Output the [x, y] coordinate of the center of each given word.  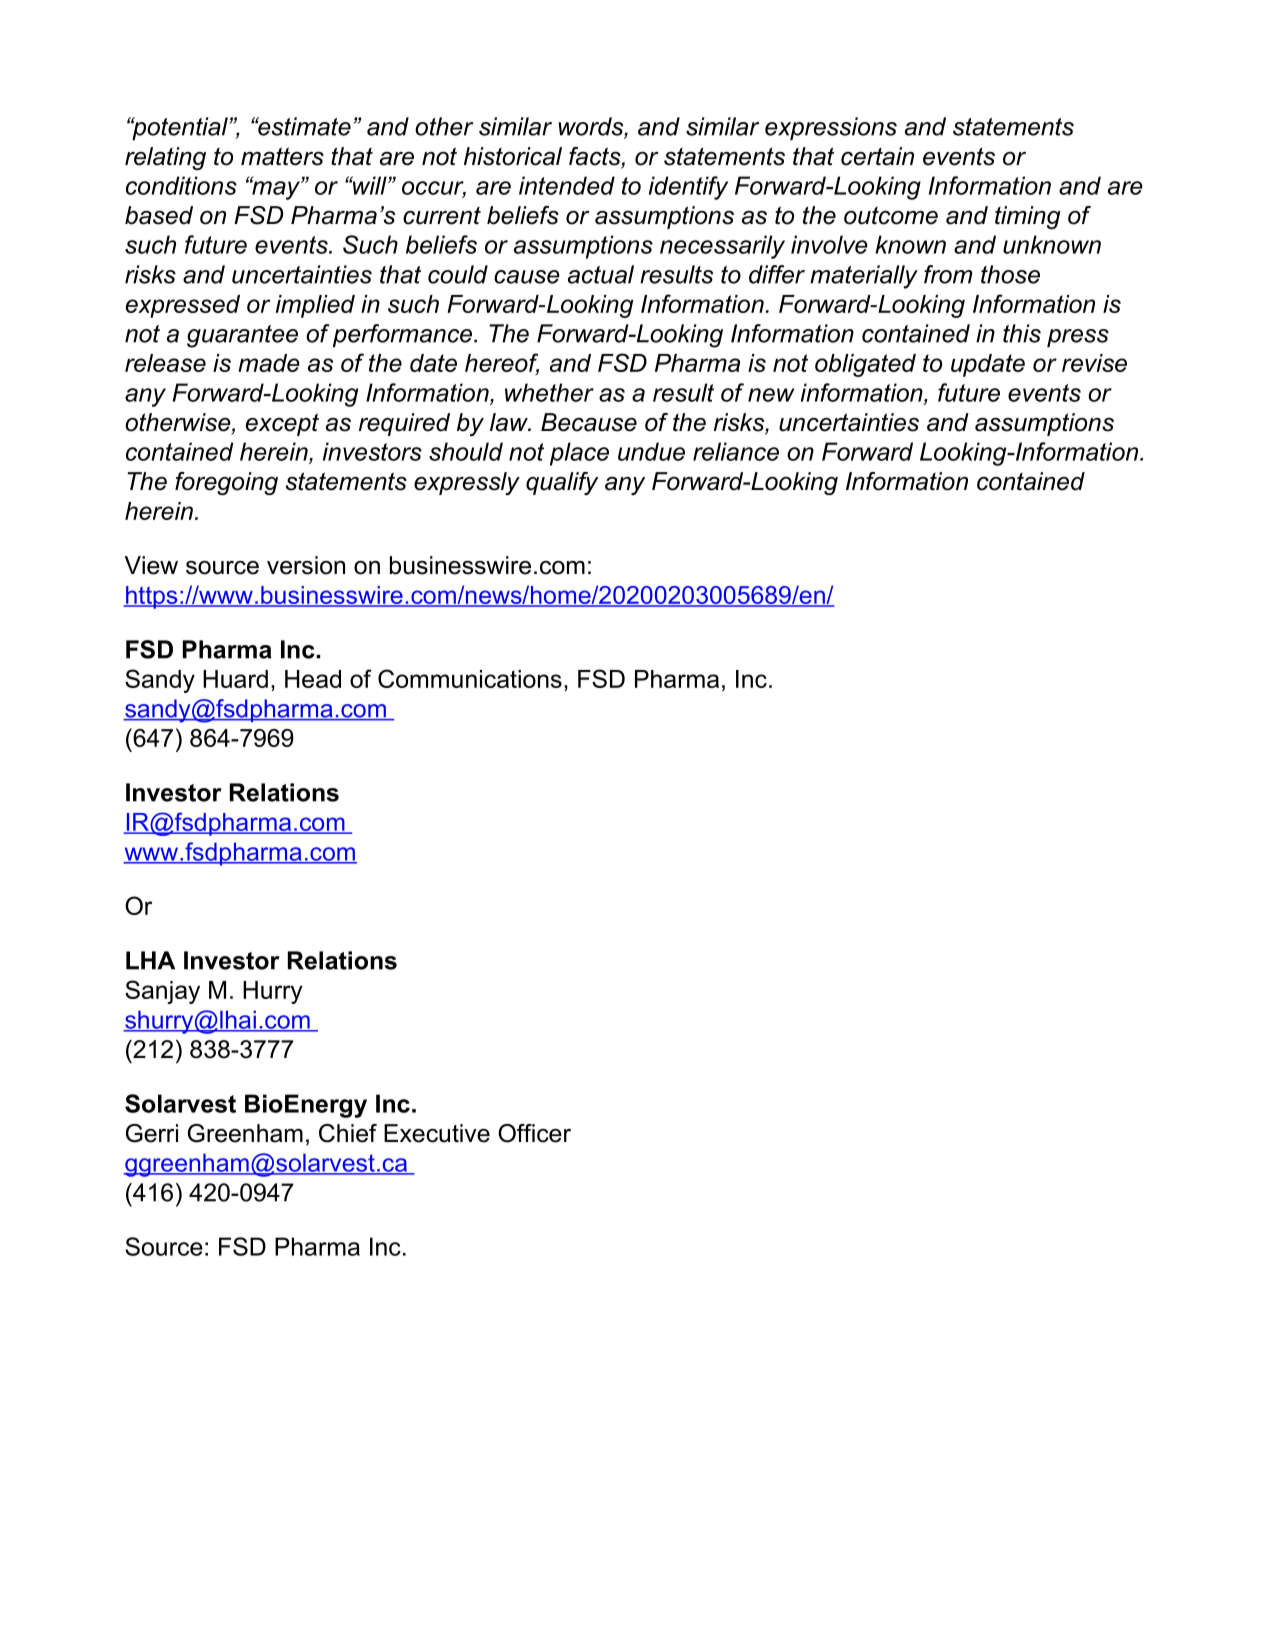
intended [567, 185]
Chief [348, 1133]
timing [1028, 217]
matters [282, 156]
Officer [534, 1133]
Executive [437, 1133]
